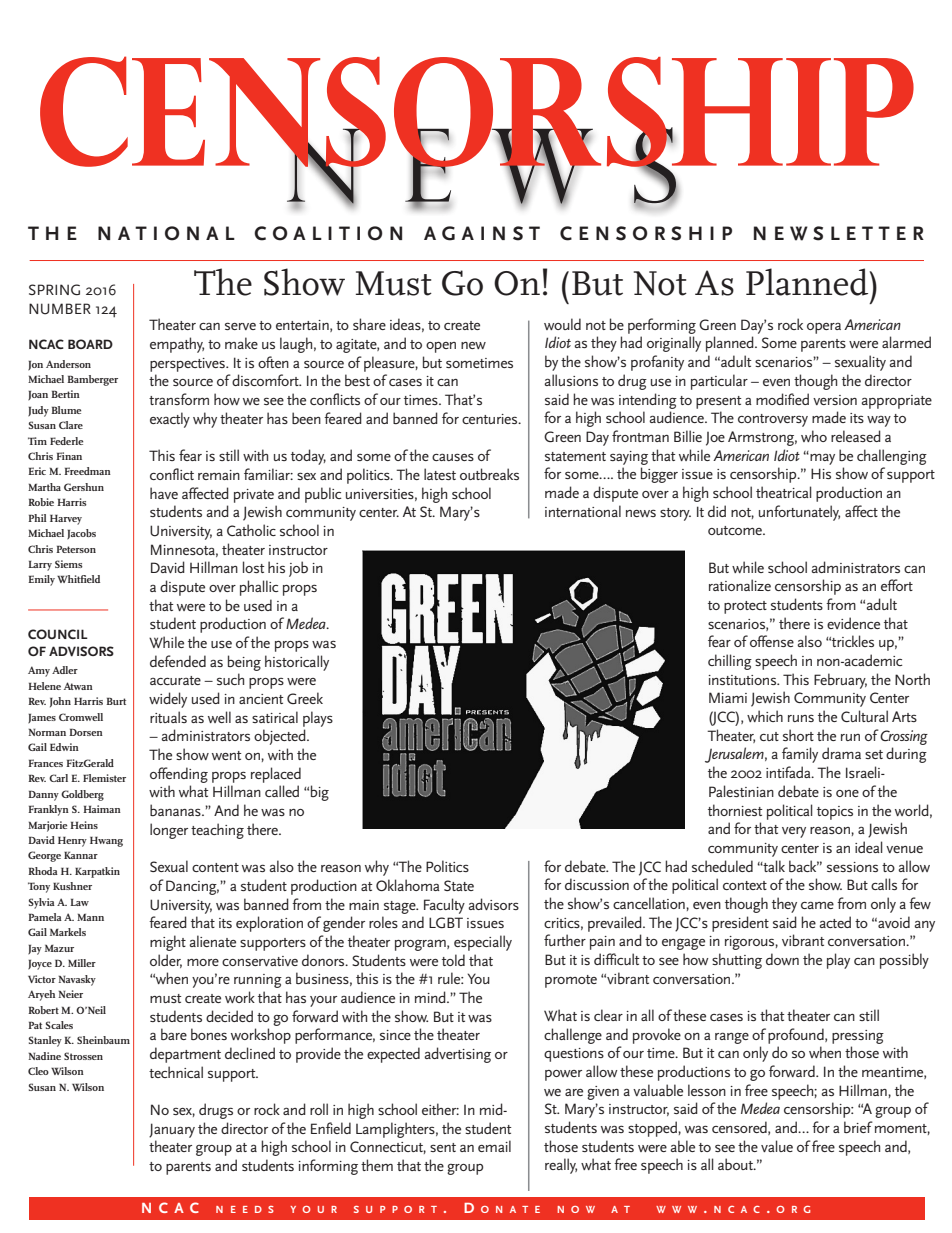  What do you see at coordinates (164, 493) in the screenshot?
I see `have` at bounding box center [164, 493].
